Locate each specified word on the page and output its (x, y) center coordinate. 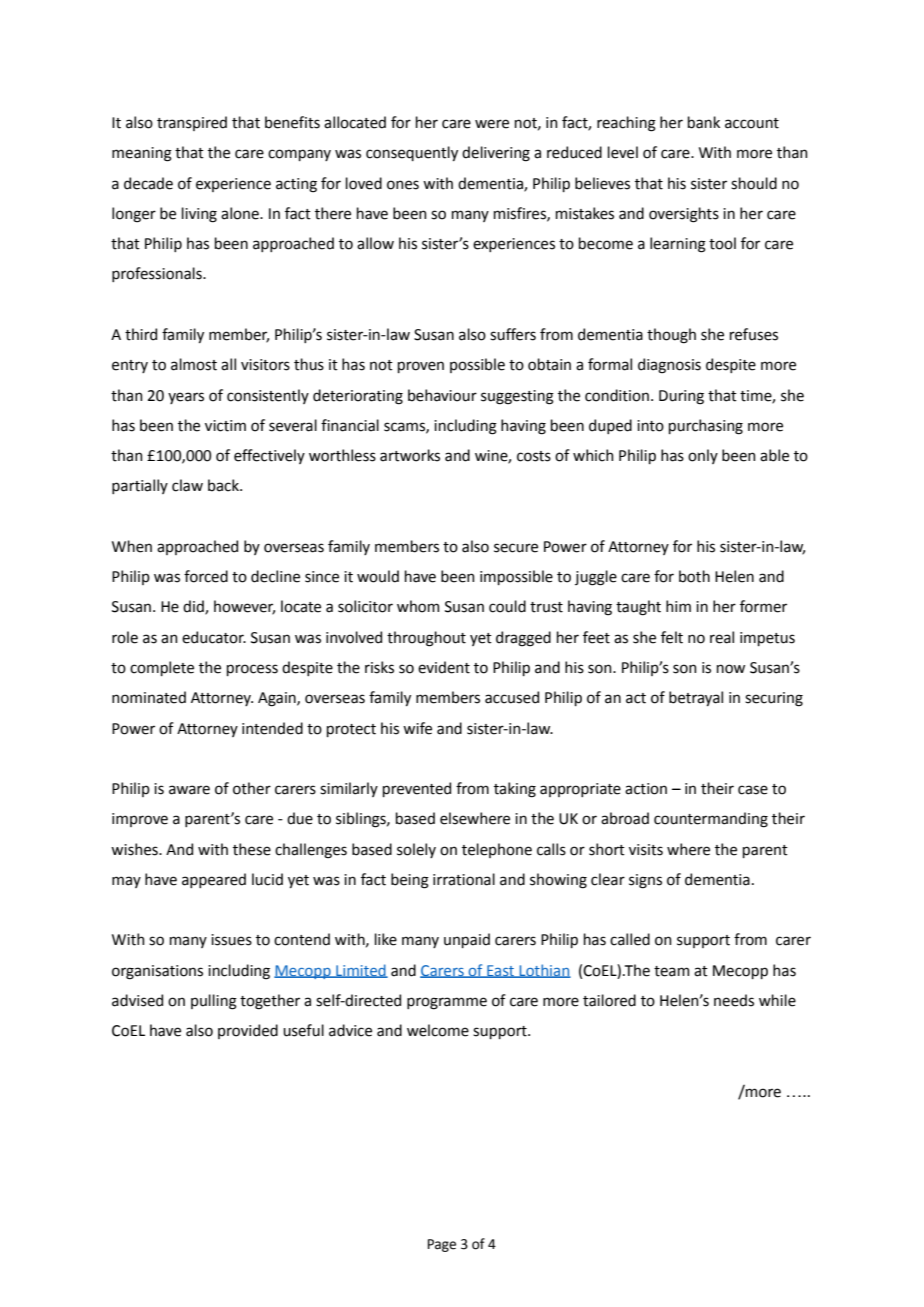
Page (442, 1245)
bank (704, 122)
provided (248, 1031)
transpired (192, 123)
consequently (412, 153)
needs (734, 1000)
